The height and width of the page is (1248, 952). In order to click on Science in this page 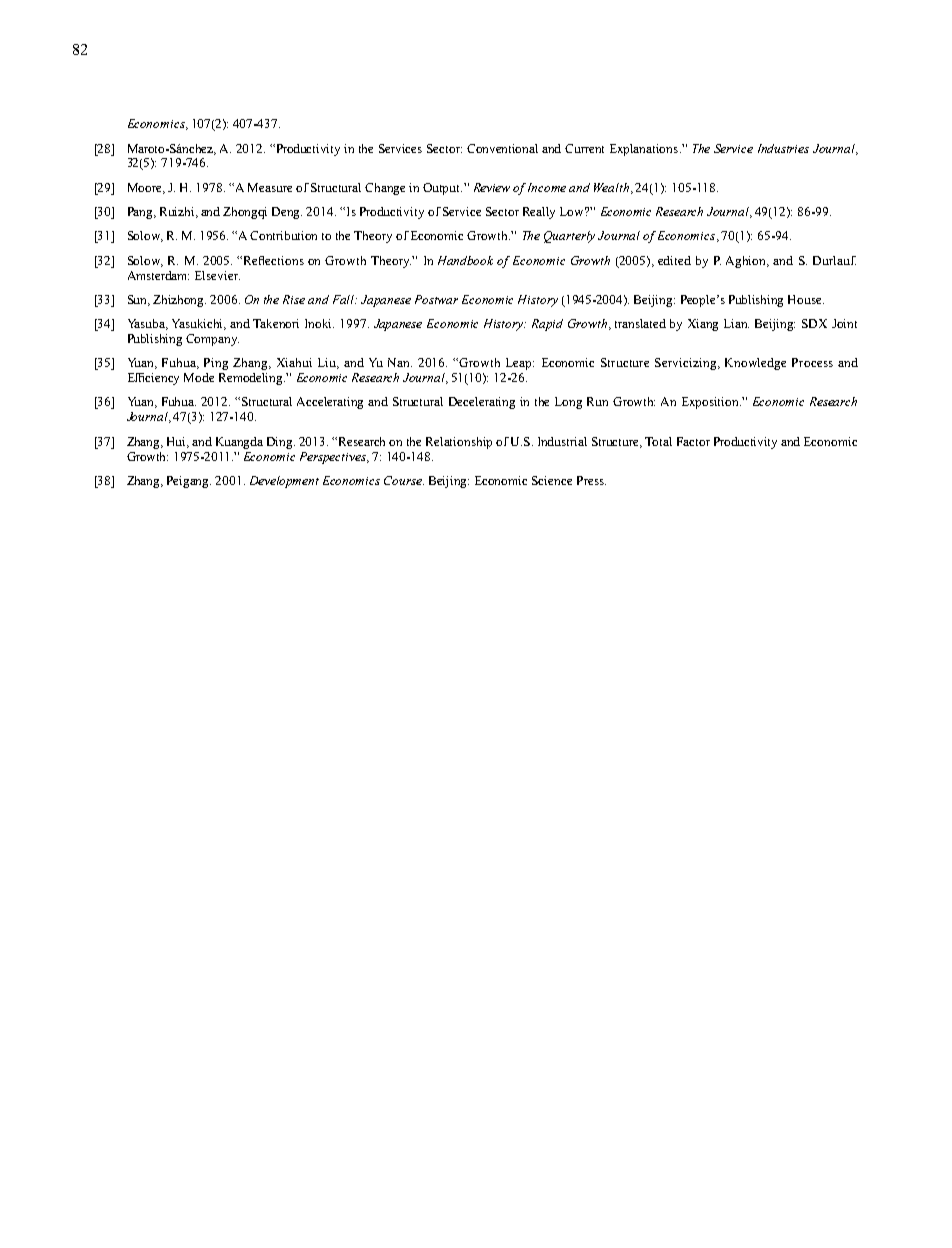, I will do `click(552, 480)`.
